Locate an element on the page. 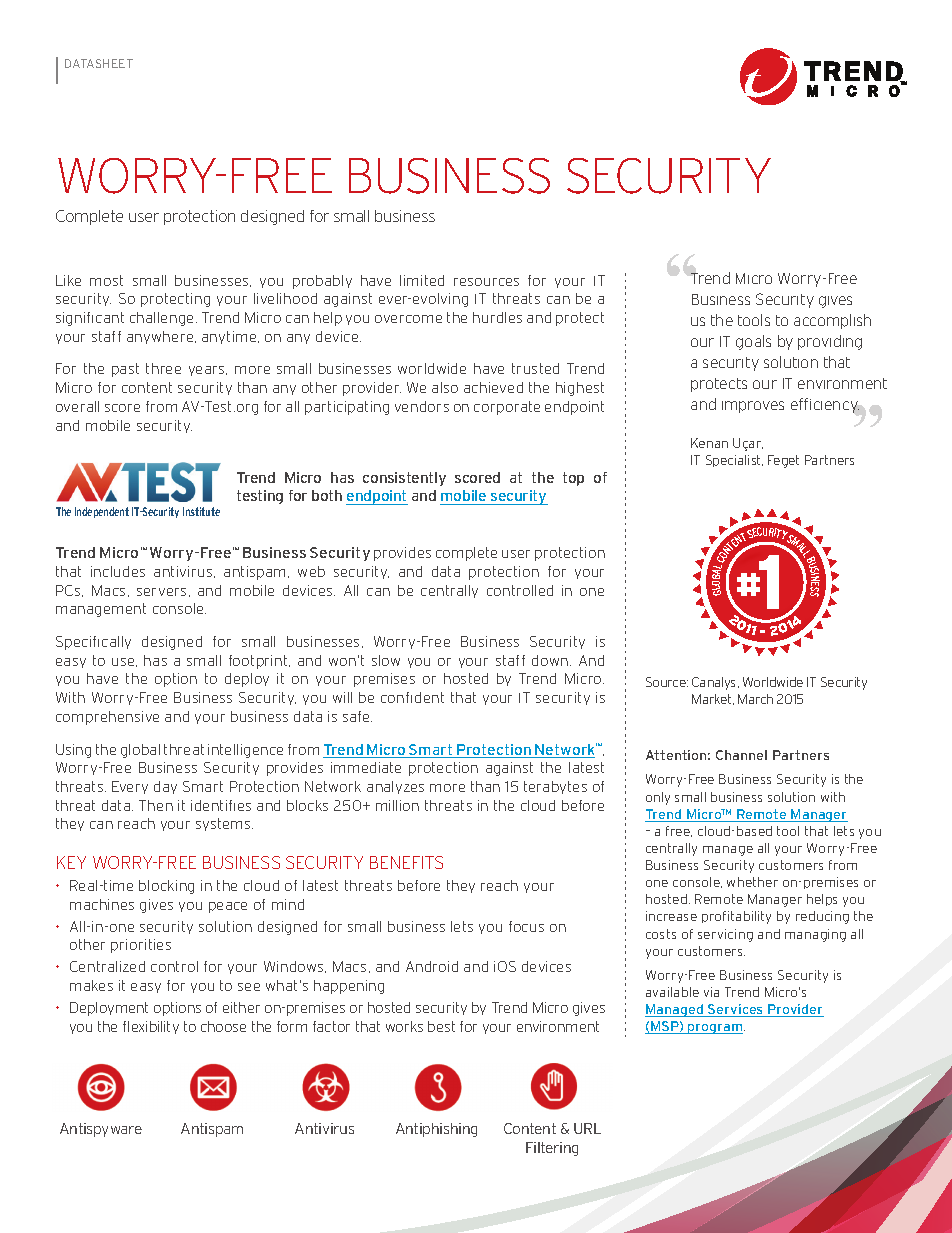 This image has height=1233, width=952. servers is located at coordinates (161, 592).
